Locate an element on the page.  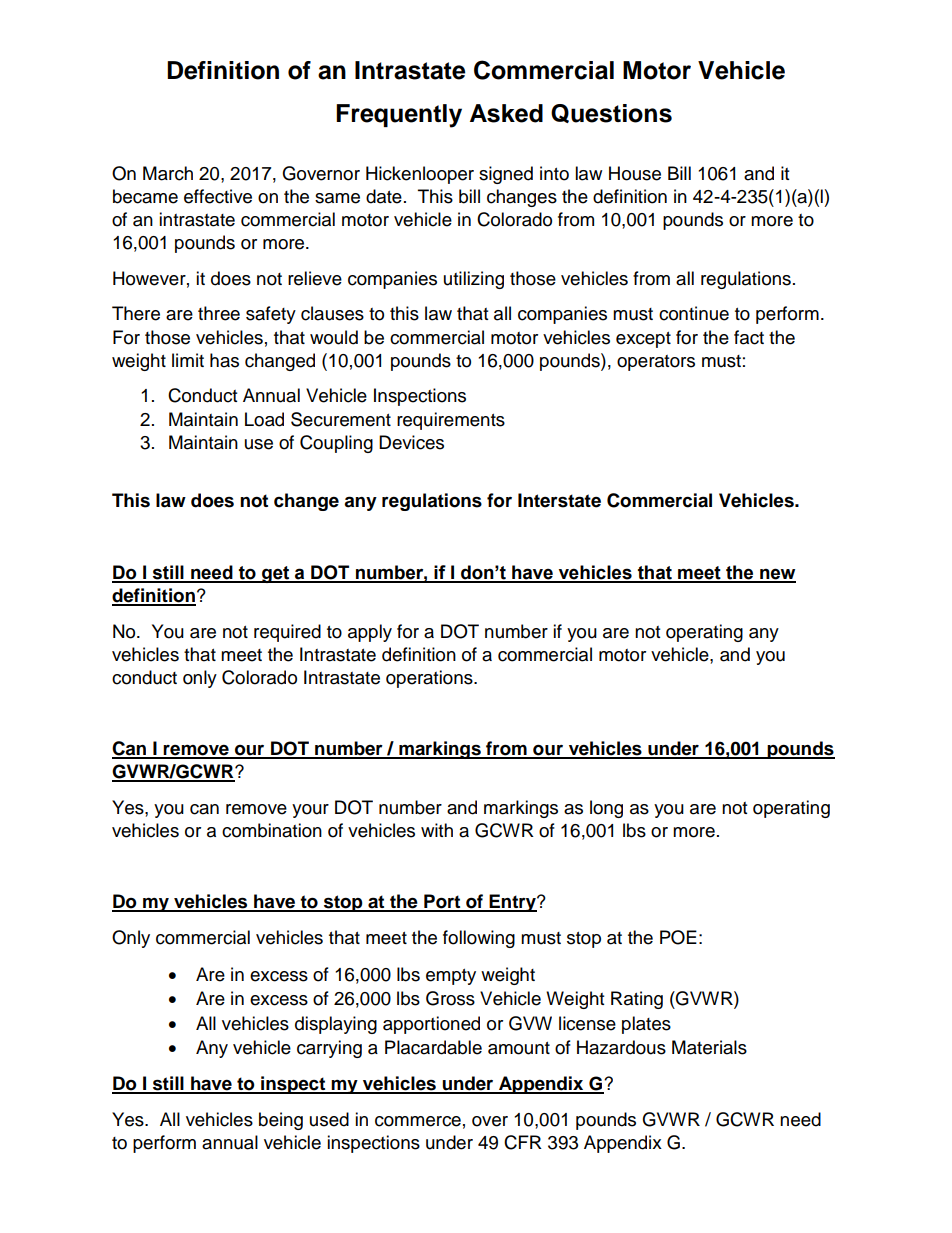
commerce is located at coordinates (418, 1121).
